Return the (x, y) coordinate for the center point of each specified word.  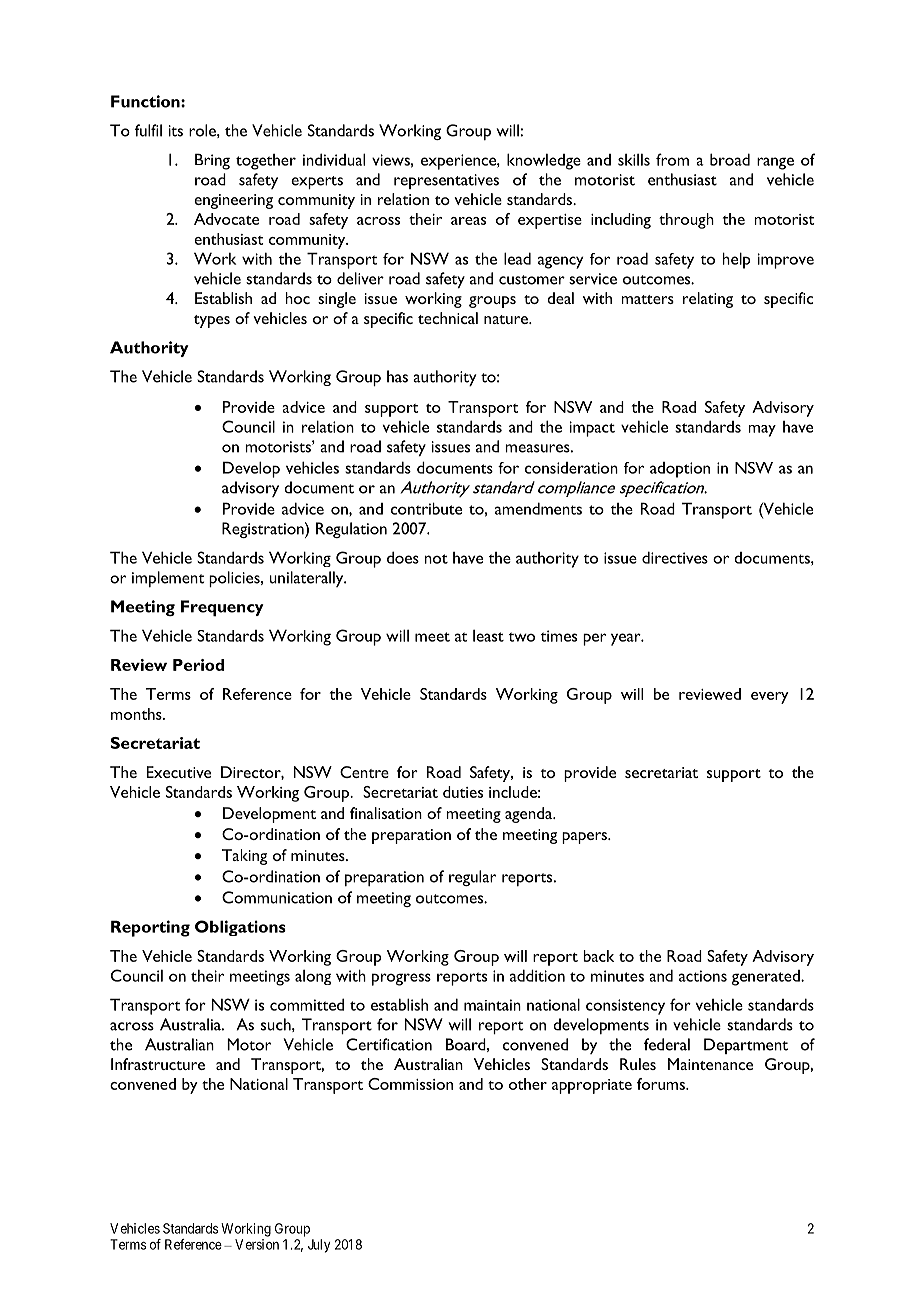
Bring (212, 161)
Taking (244, 857)
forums (662, 1084)
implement (168, 579)
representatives (446, 181)
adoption (680, 470)
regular (472, 878)
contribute (426, 508)
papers (585, 838)
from (672, 159)
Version (257, 1244)
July (319, 1246)
